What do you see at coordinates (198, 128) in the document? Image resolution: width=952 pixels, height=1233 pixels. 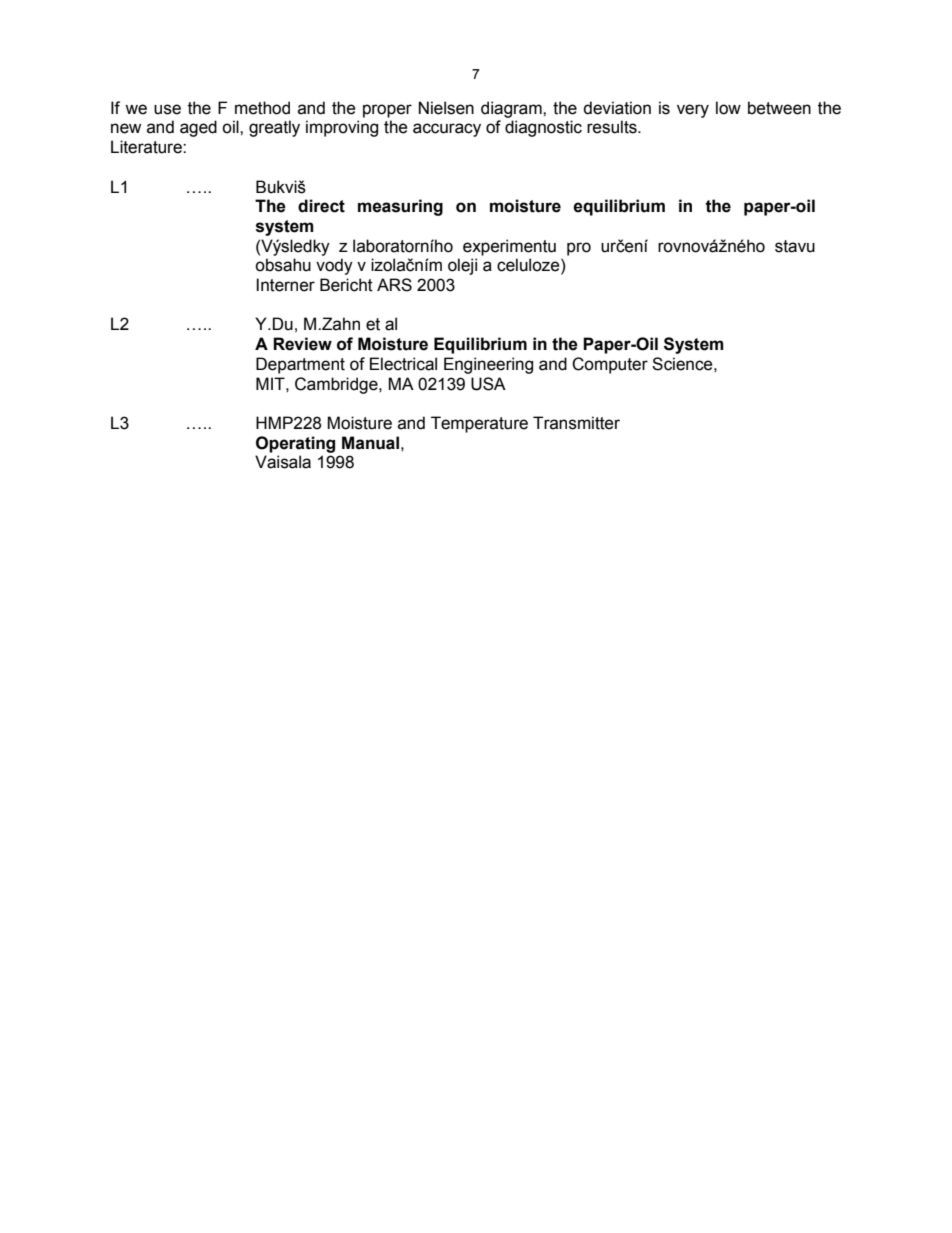 I see `aged` at bounding box center [198, 128].
